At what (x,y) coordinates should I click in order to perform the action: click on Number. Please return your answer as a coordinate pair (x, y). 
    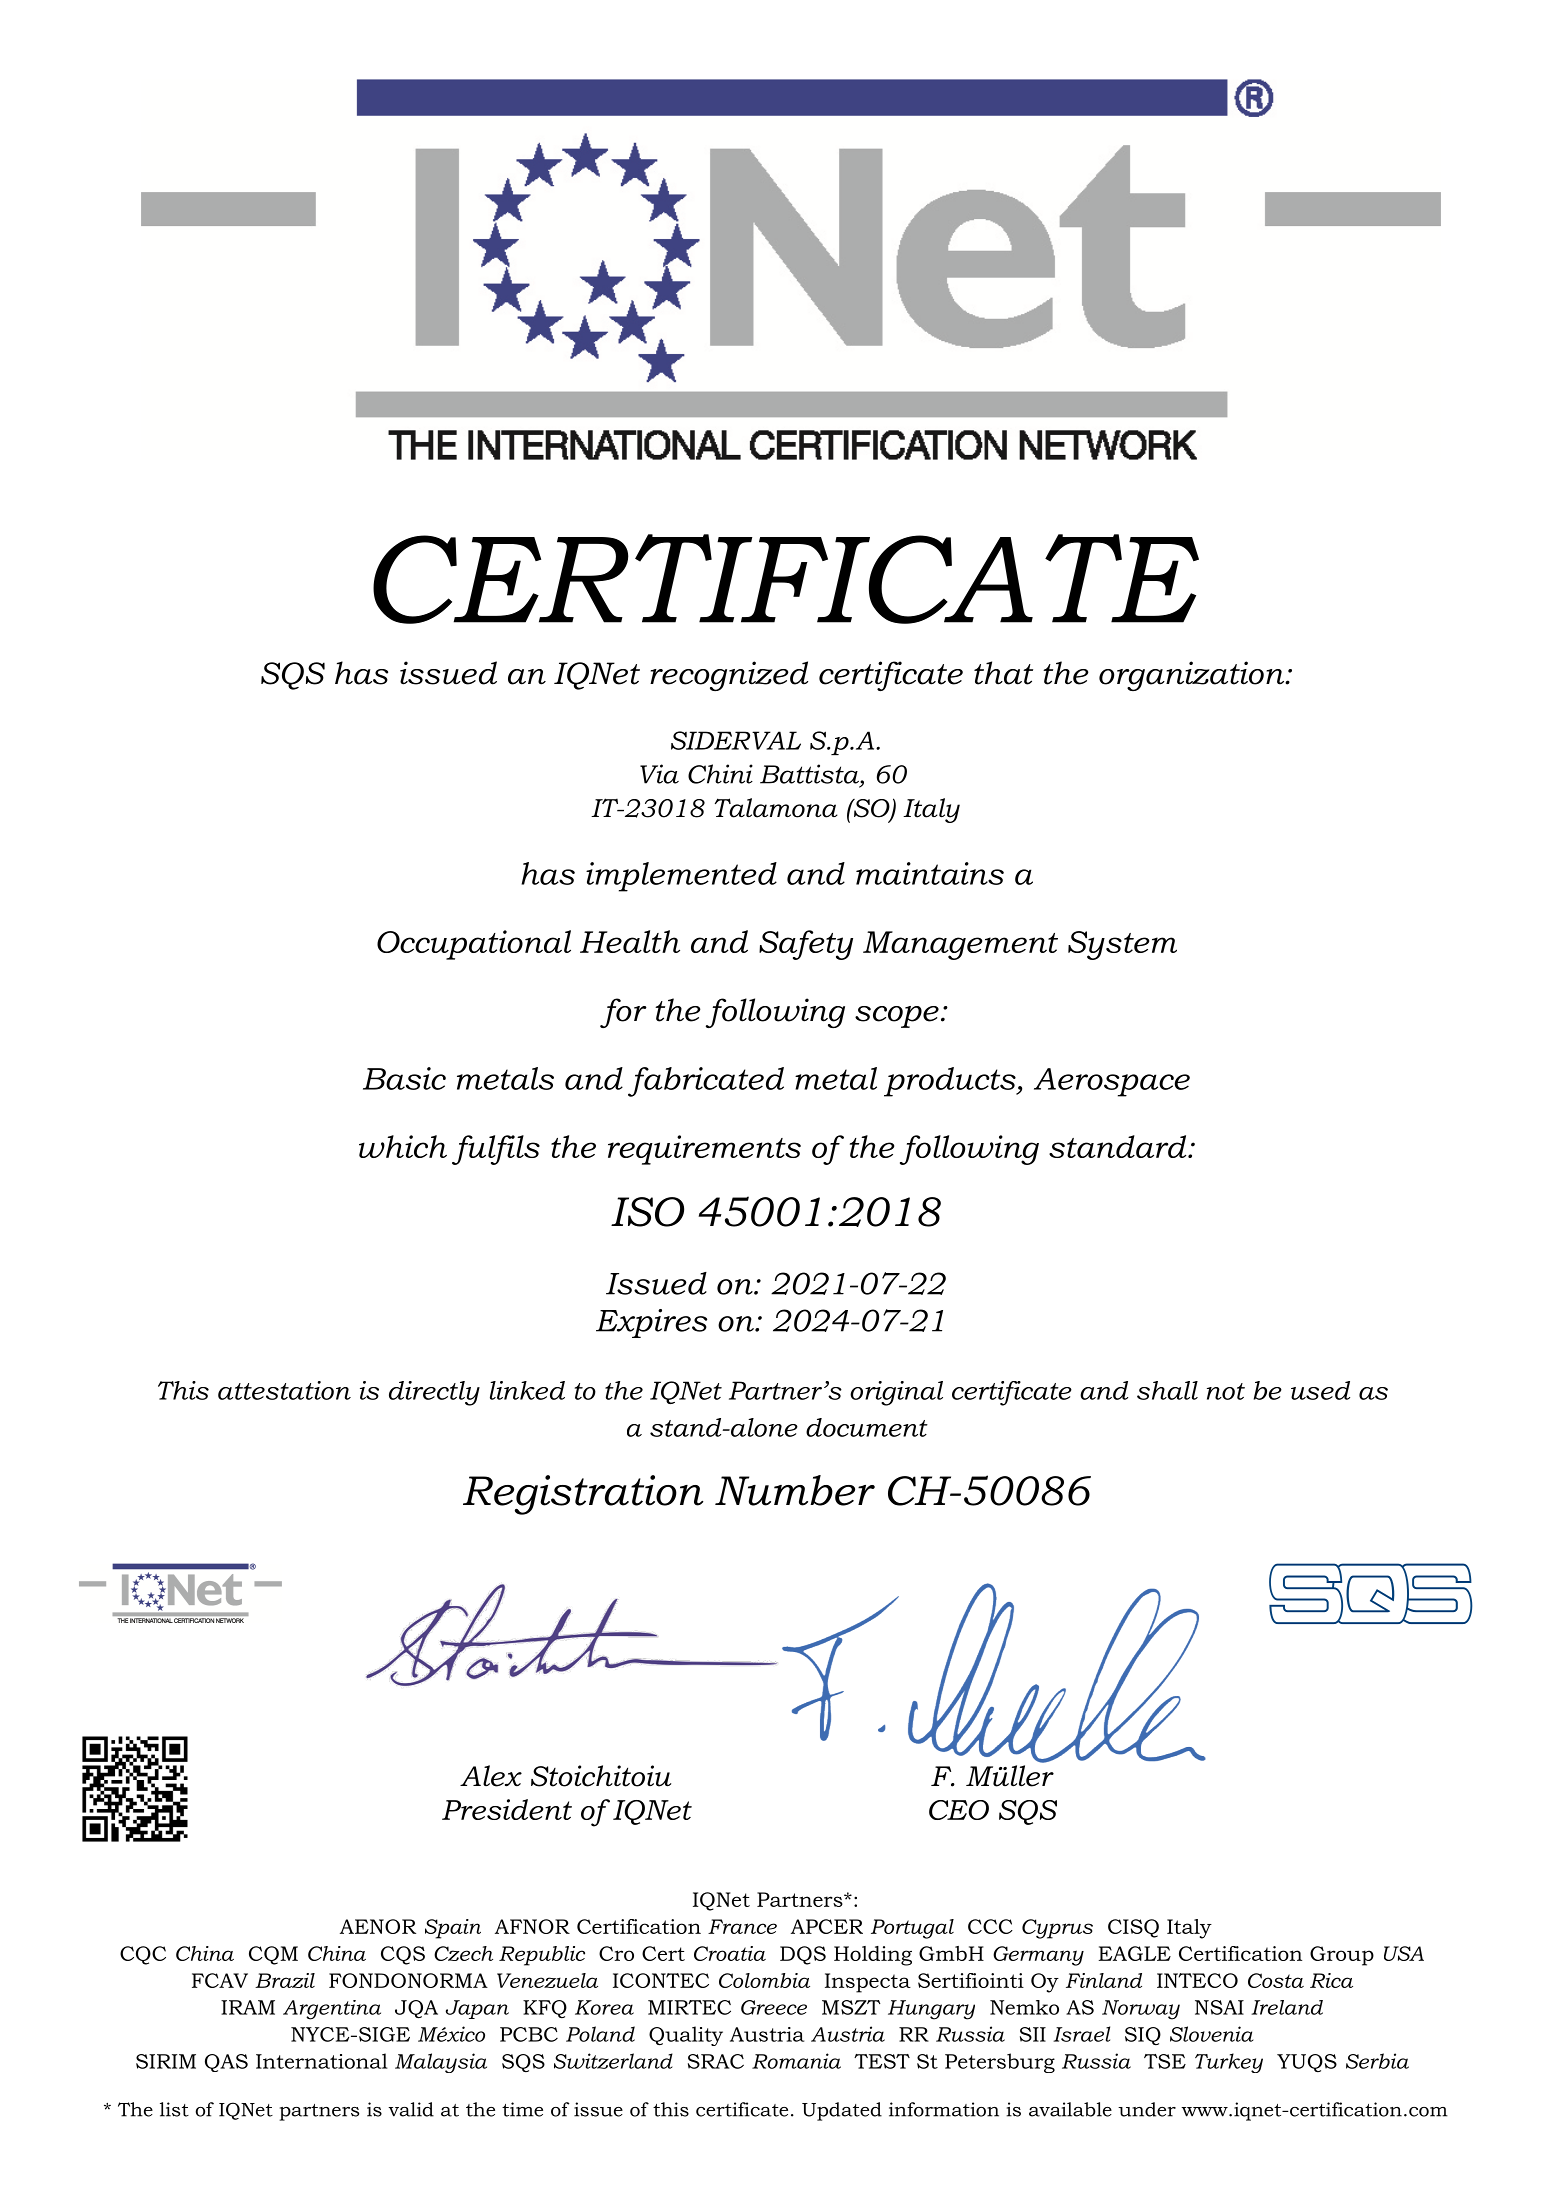
    Looking at the image, I should click on (795, 1490).
